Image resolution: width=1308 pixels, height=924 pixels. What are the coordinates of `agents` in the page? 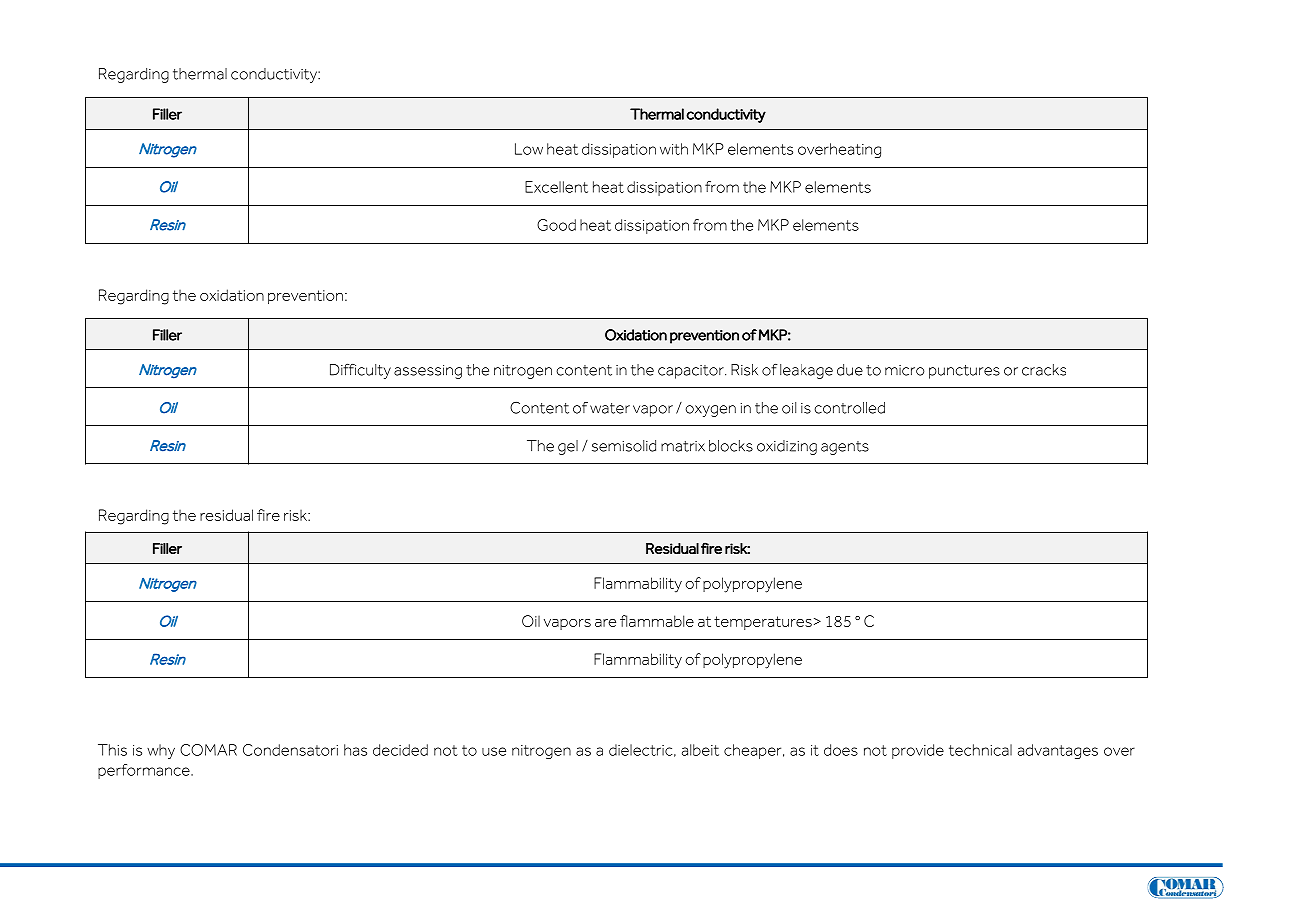 It's located at (845, 448).
